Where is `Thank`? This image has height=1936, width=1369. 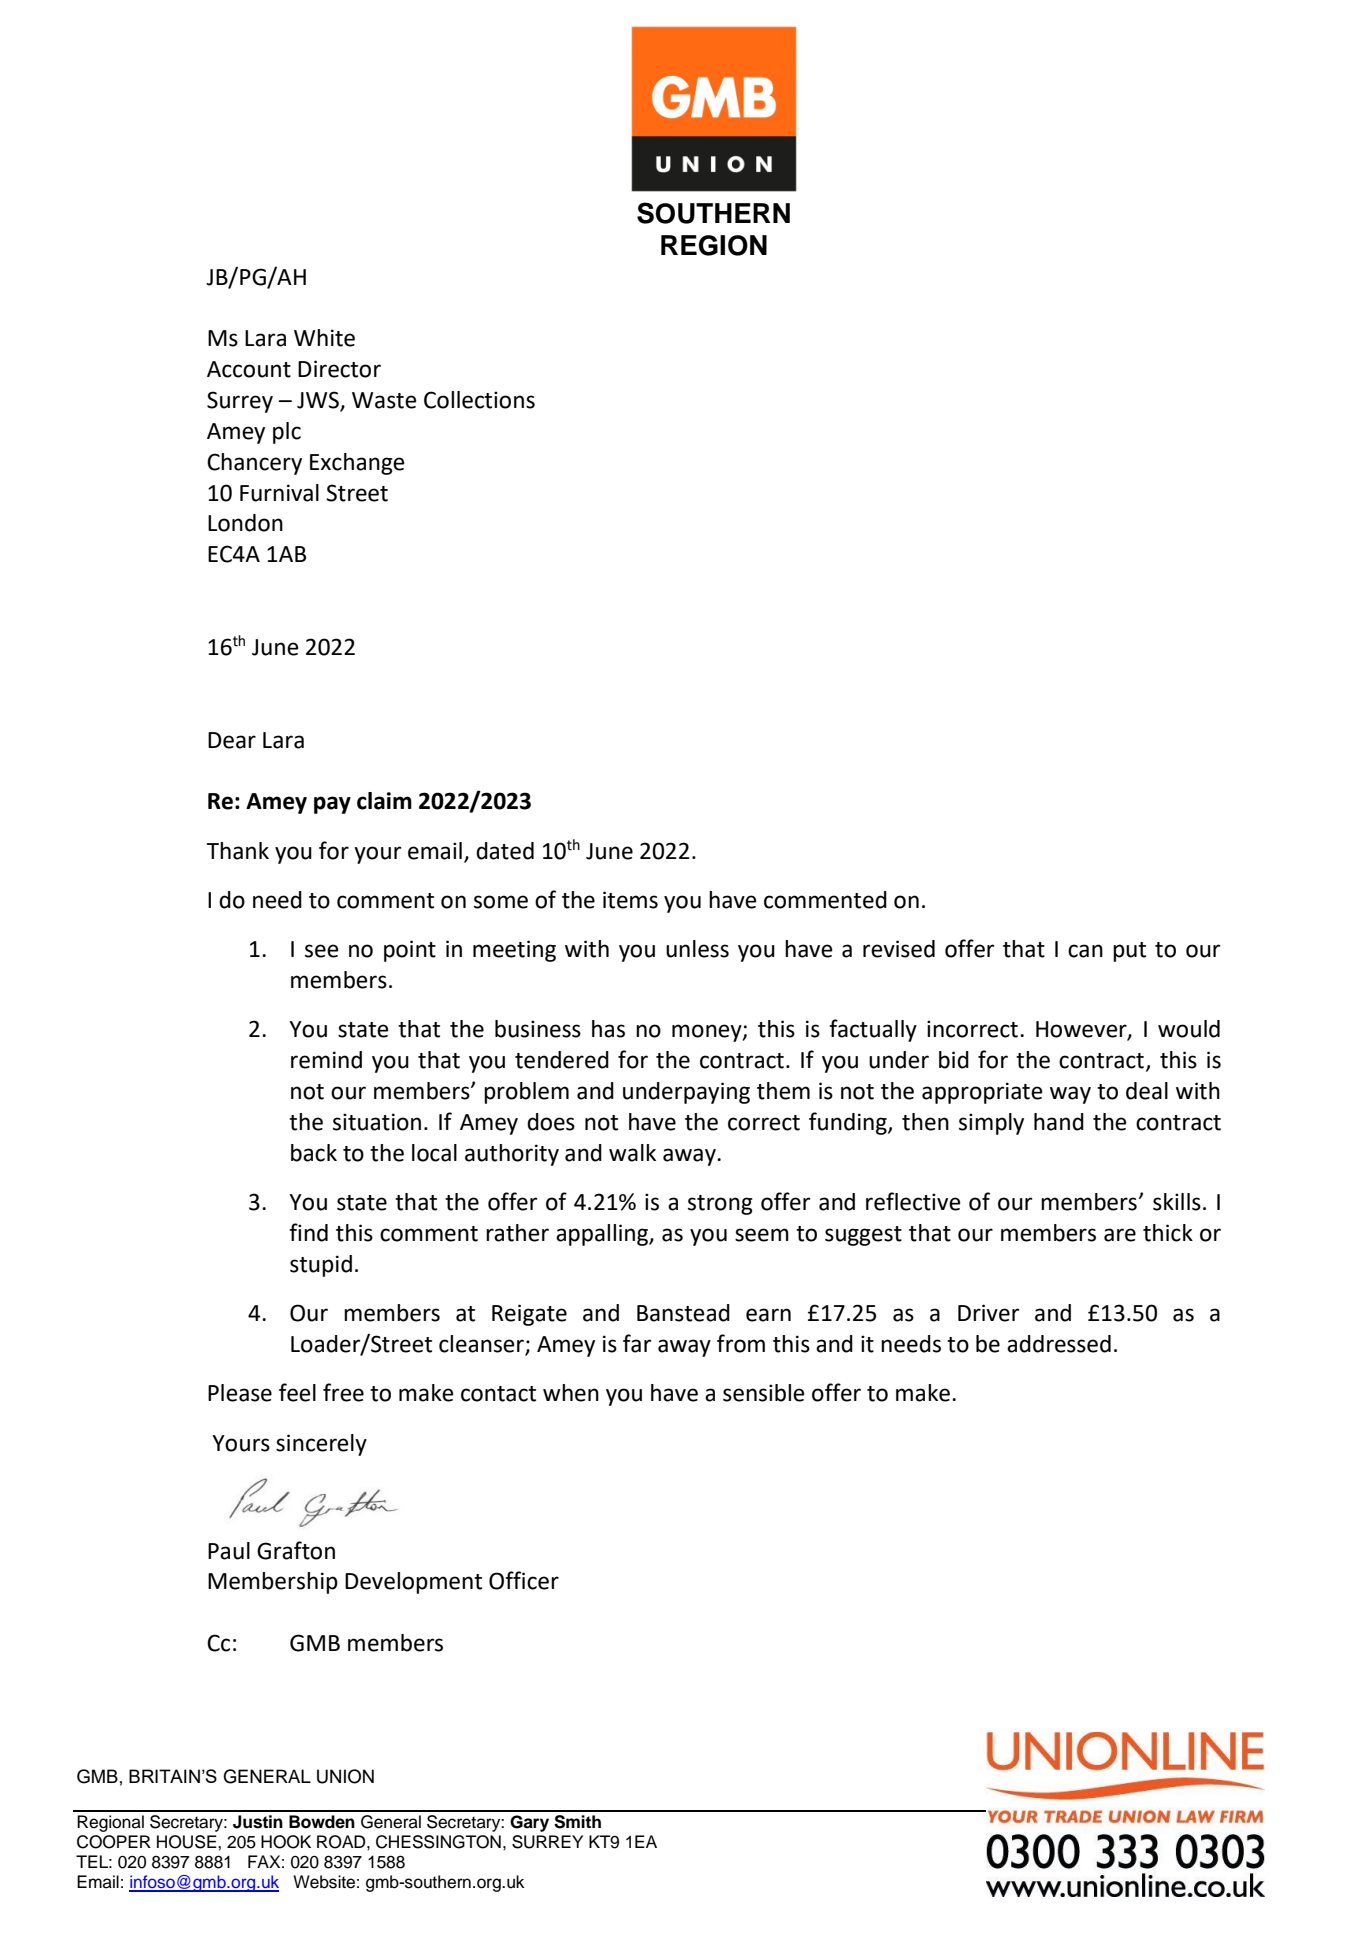
Thank is located at coordinates (238, 851).
